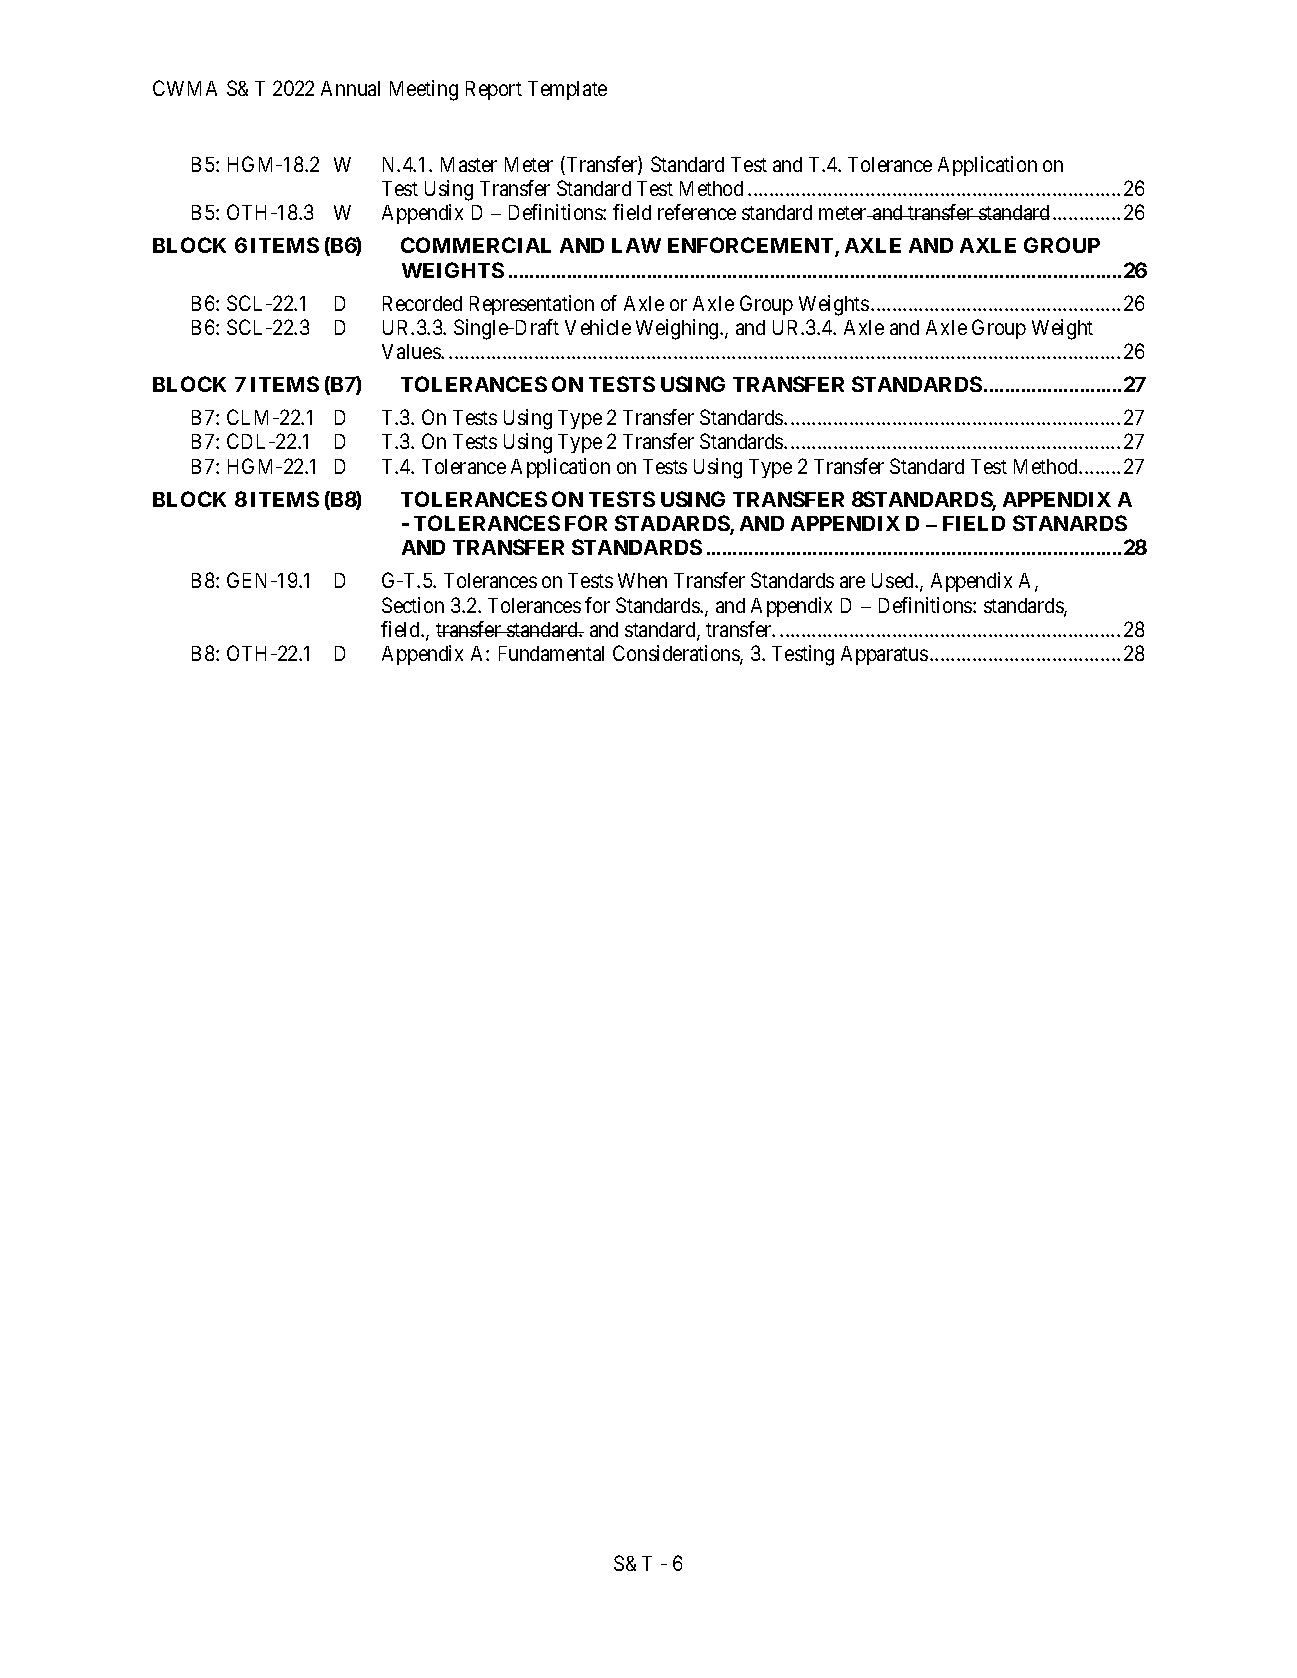 The height and width of the screenshot is (1678, 1297). What do you see at coordinates (412, 351) in the screenshot?
I see `Values` at bounding box center [412, 351].
